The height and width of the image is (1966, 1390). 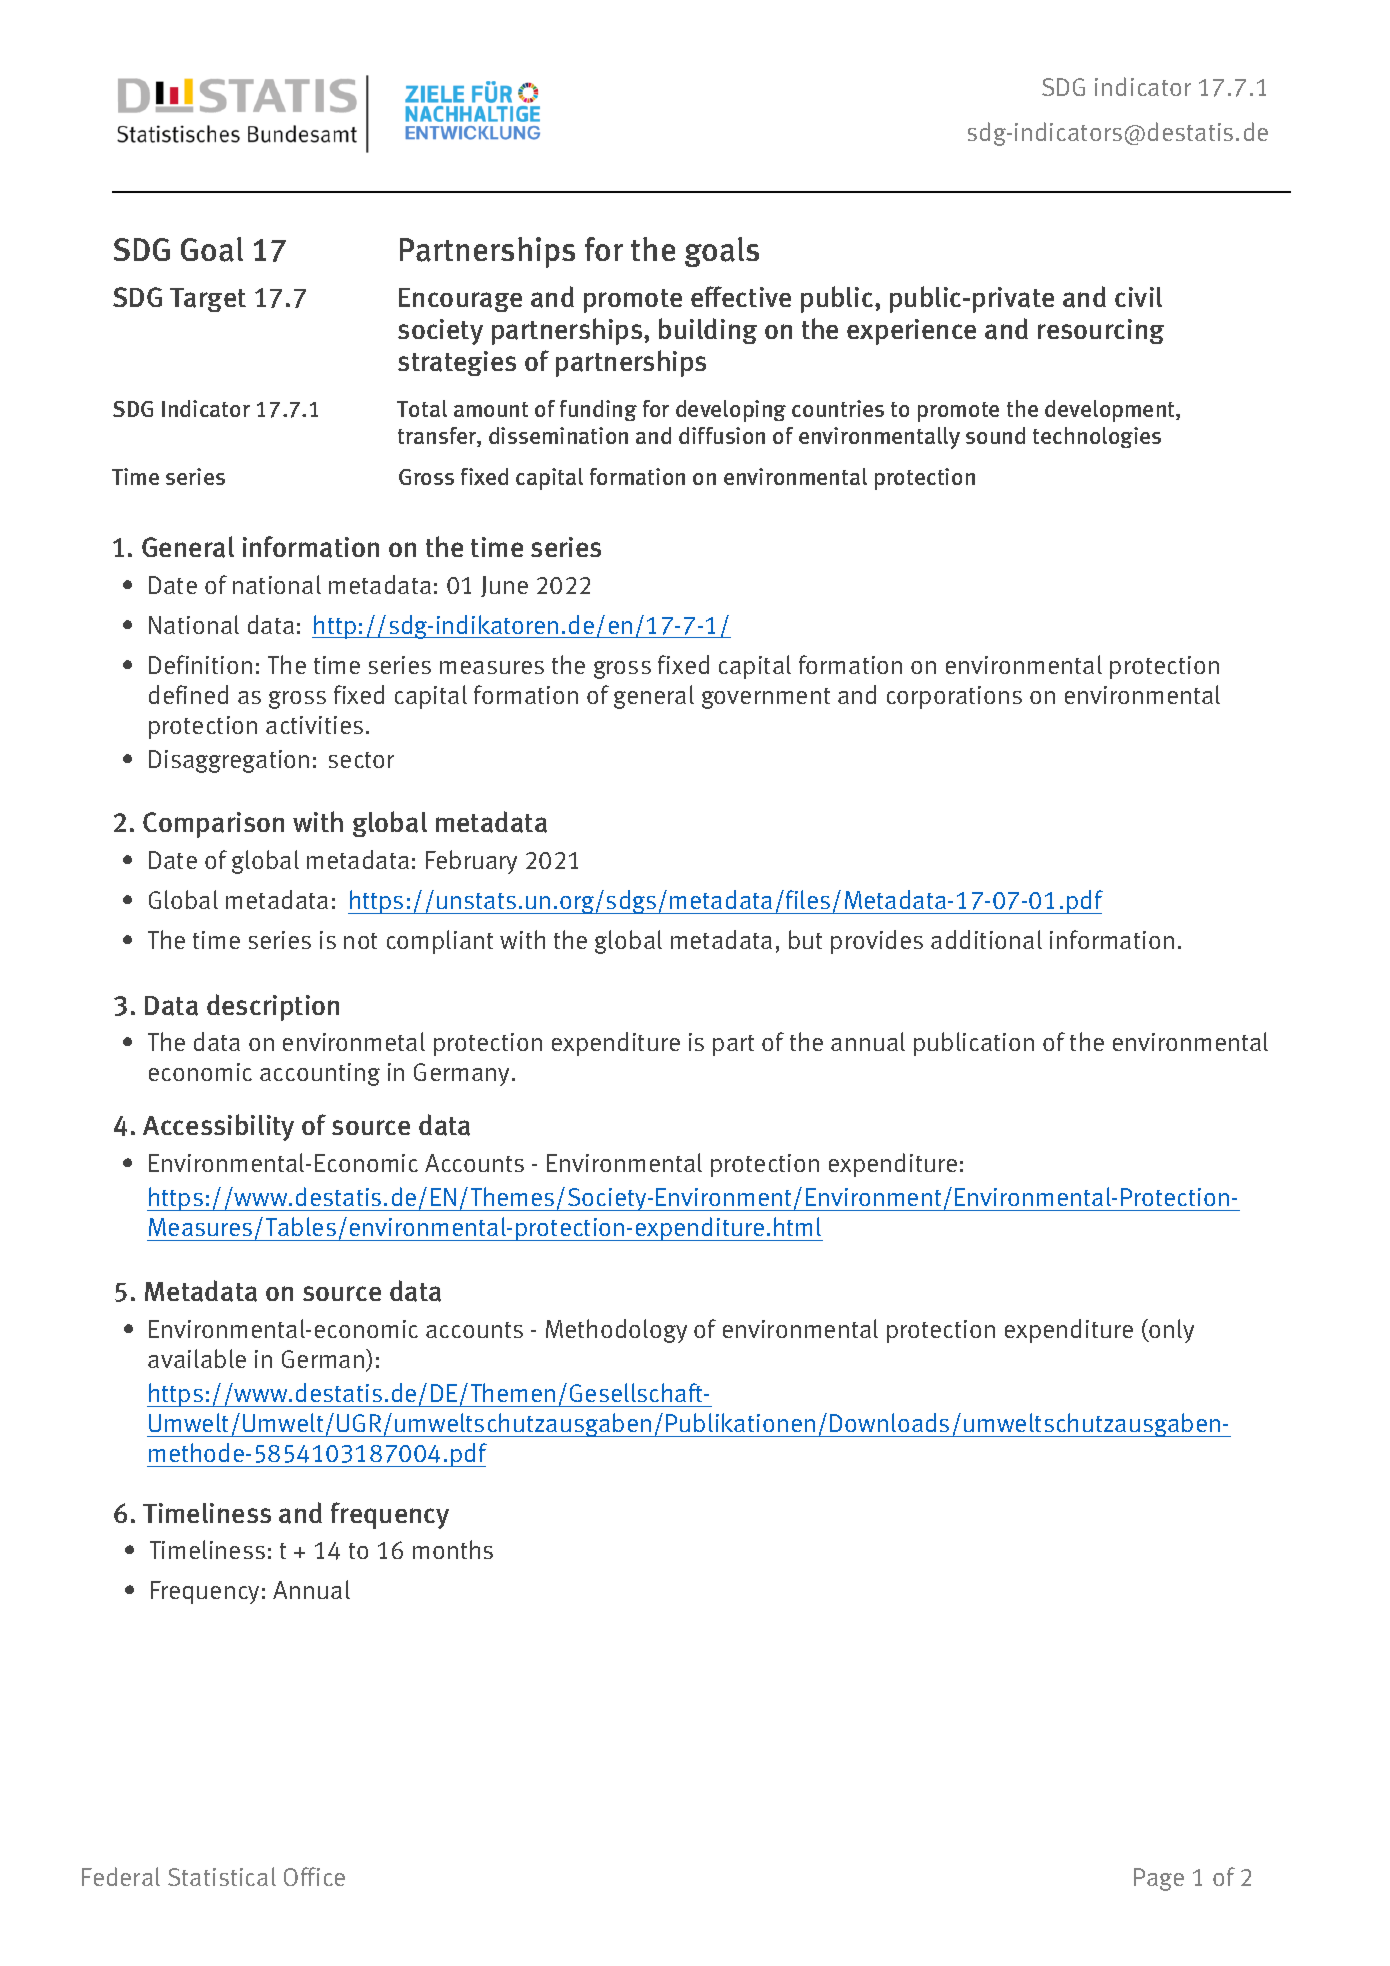 I want to click on Comparison, so click(x=213, y=825).
